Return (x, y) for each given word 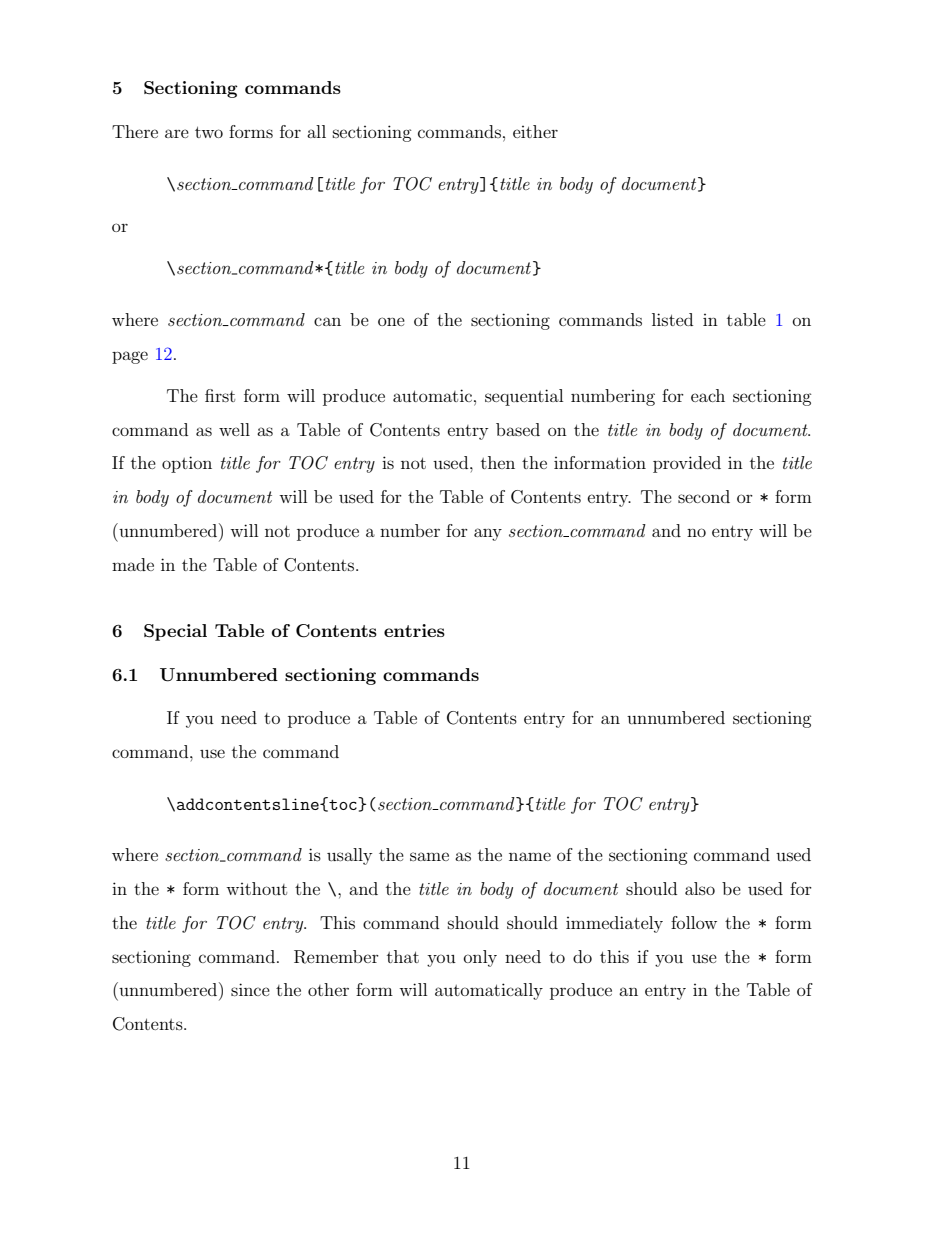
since (250, 989)
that (403, 956)
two (209, 132)
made (133, 564)
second (704, 496)
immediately (614, 924)
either (535, 131)
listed (672, 319)
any (488, 534)
